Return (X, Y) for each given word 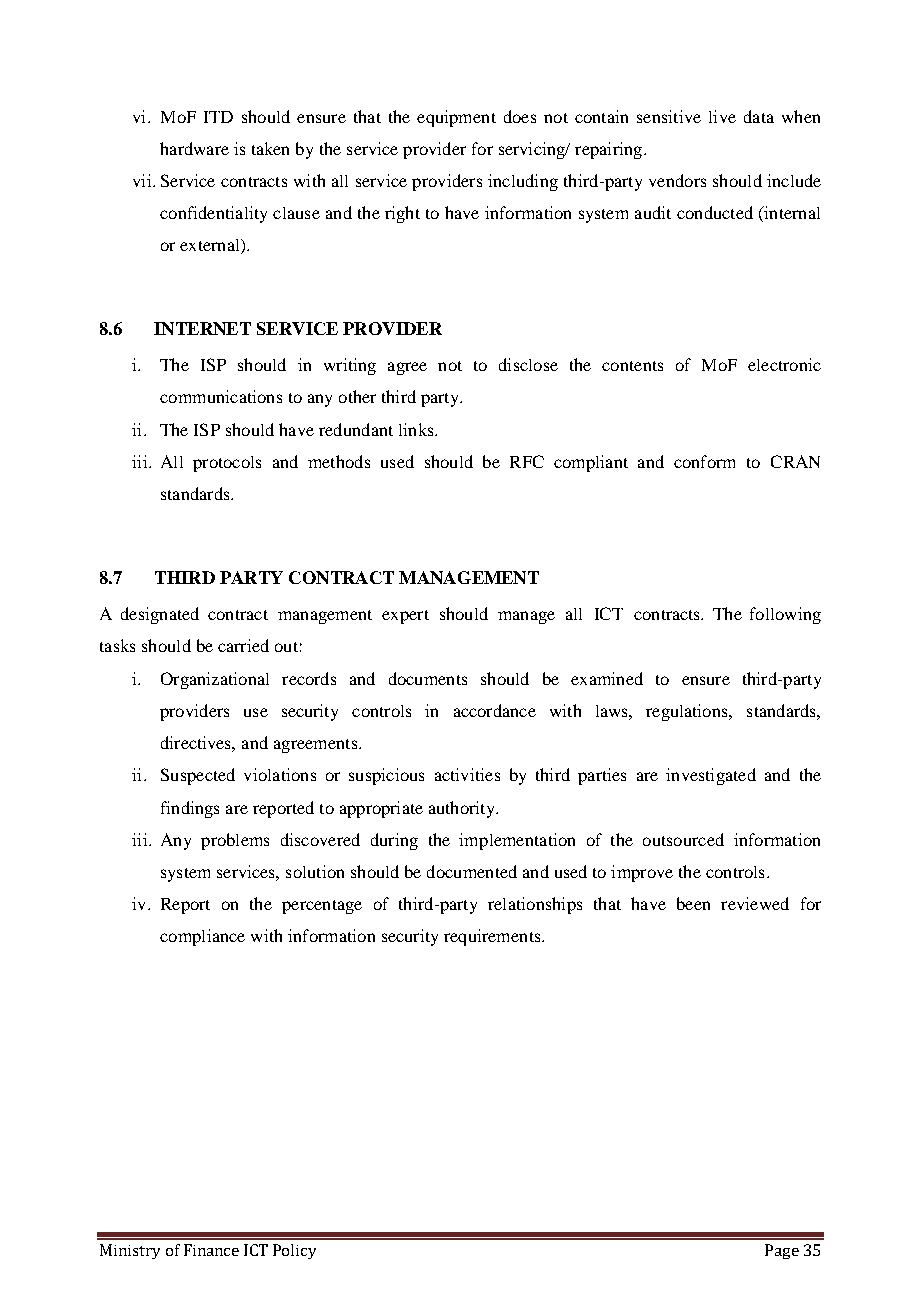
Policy (294, 1251)
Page (782, 1251)
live (722, 116)
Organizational (215, 680)
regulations (688, 712)
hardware (194, 148)
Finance (211, 1250)
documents (428, 678)
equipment (456, 118)
